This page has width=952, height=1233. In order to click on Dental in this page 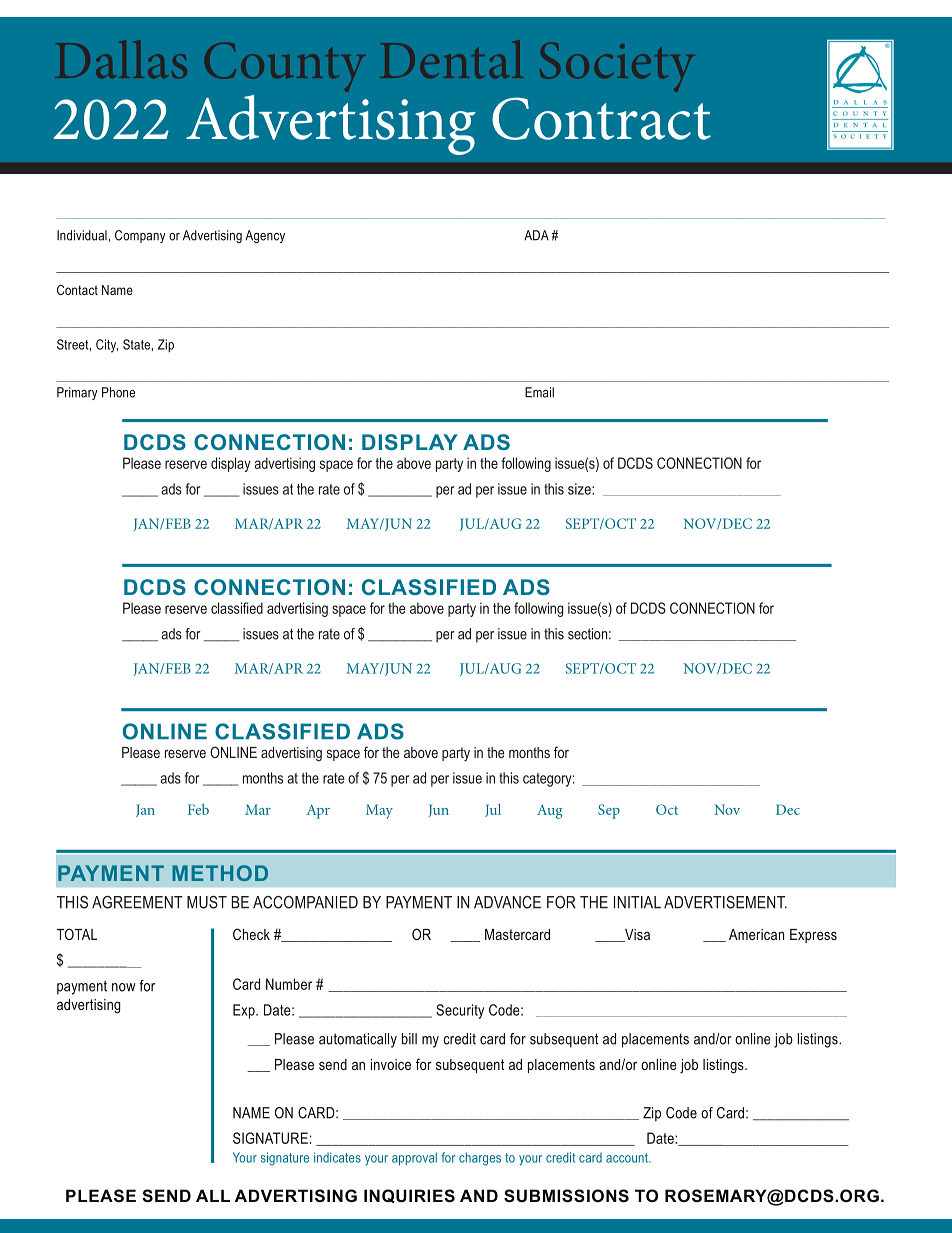, I will do `click(452, 59)`.
